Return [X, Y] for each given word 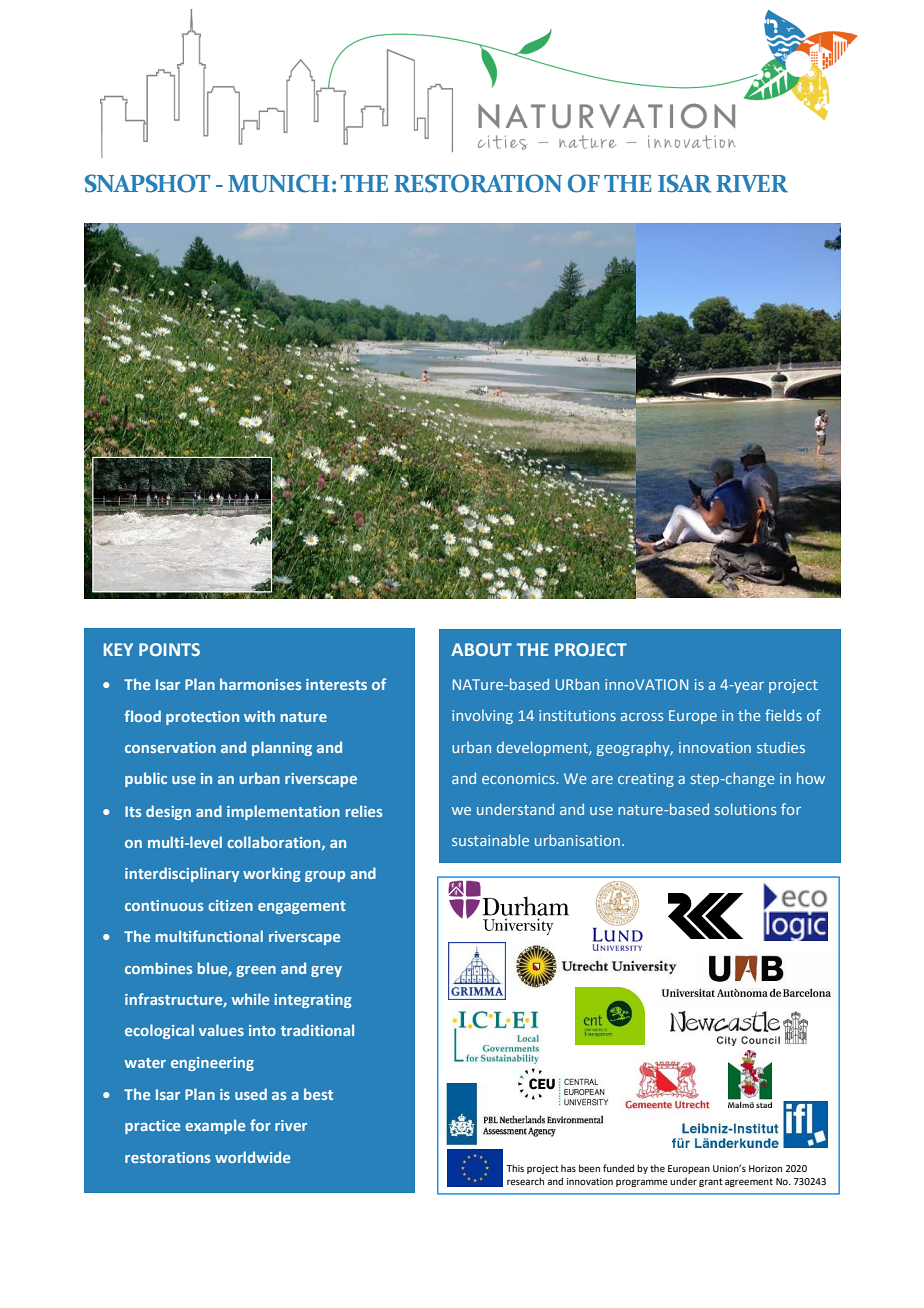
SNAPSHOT [148, 183]
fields [783, 715]
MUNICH [279, 183]
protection [202, 718]
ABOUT [481, 649]
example [215, 1126]
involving [482, 717]
